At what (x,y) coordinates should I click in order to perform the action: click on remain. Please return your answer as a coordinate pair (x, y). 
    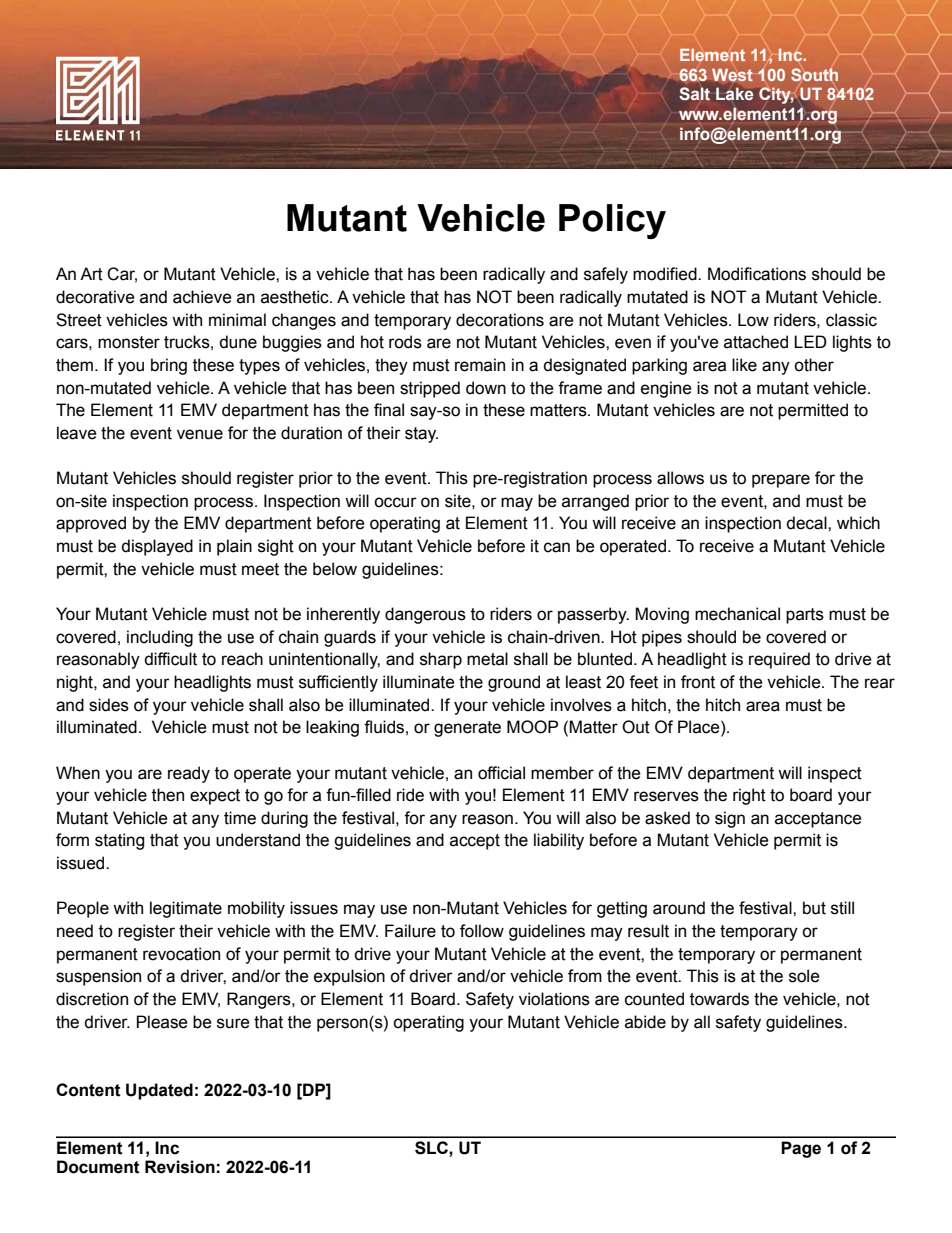
    Looking at the image, I should click on (480, 365).
